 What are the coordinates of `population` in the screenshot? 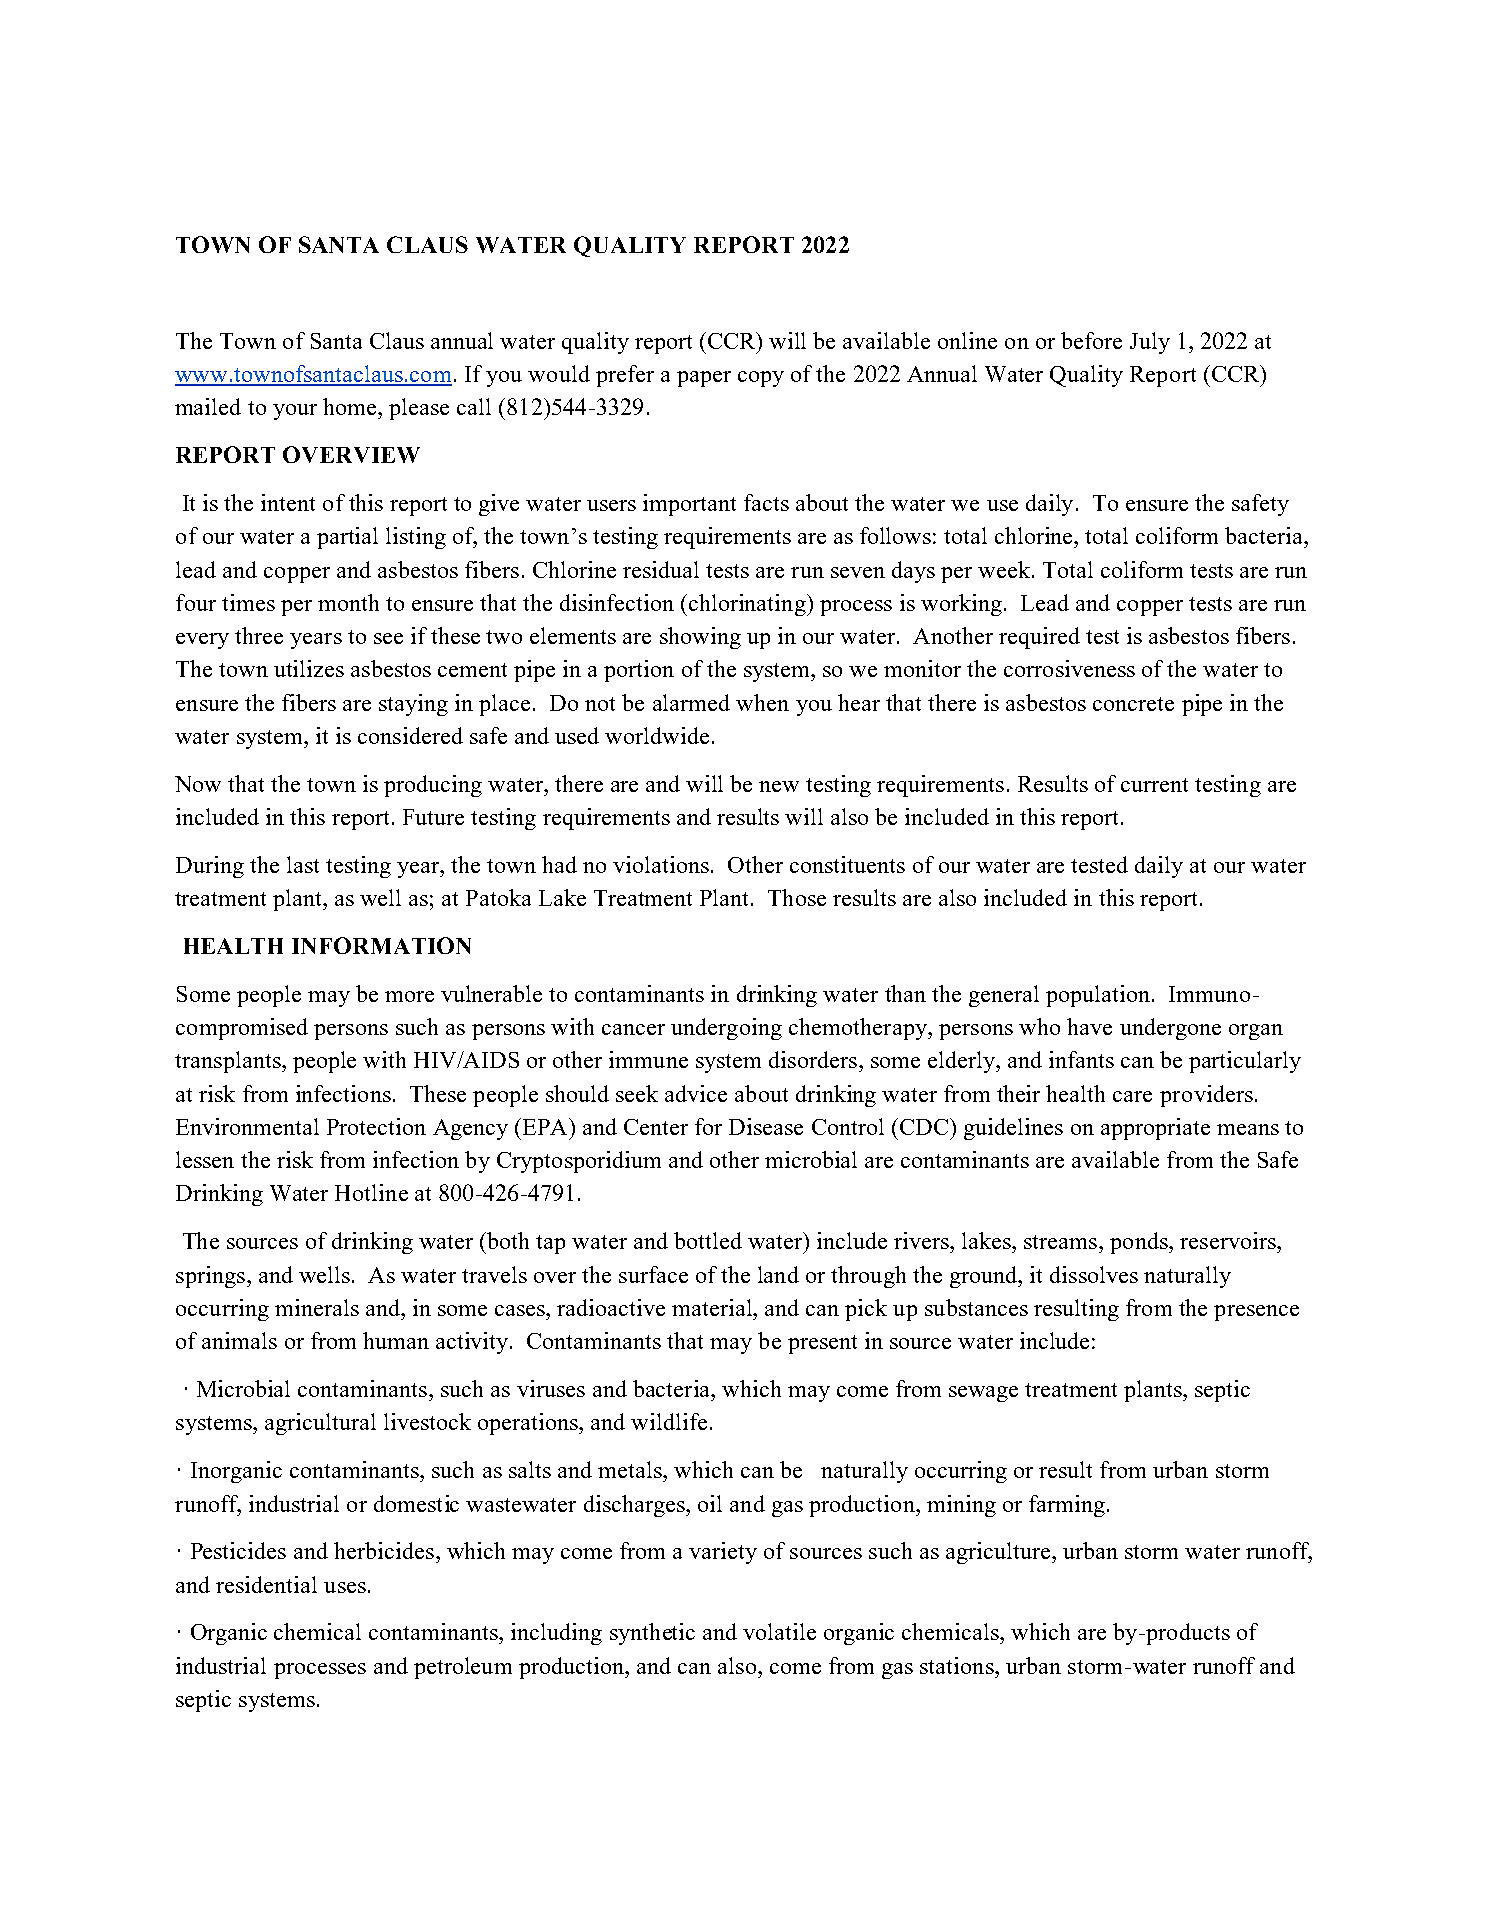 It's located at (1098, 996).
